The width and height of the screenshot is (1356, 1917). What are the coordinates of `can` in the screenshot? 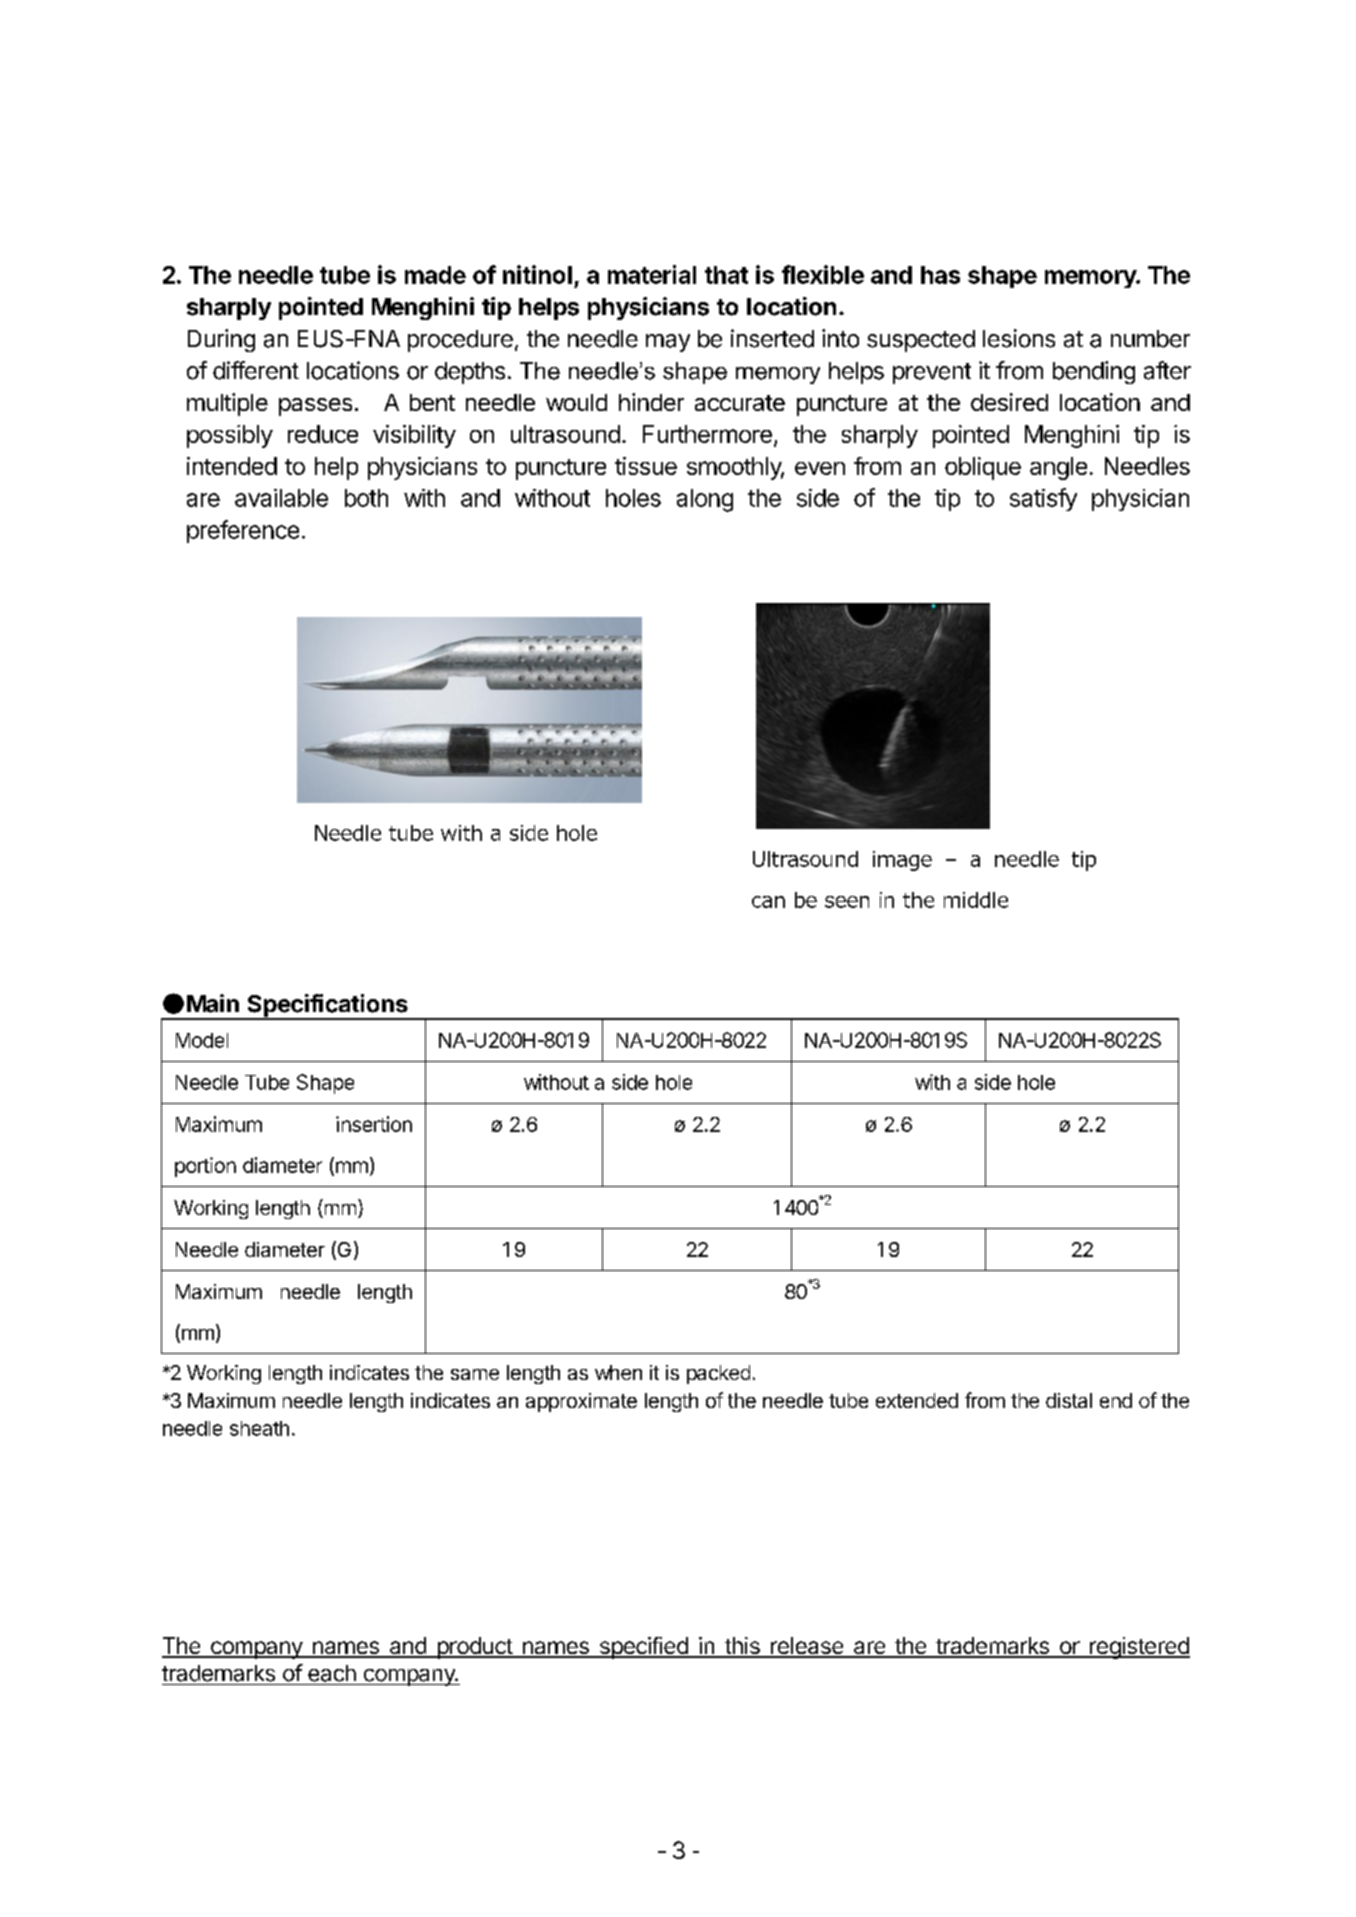 It's located at (768, 902).
